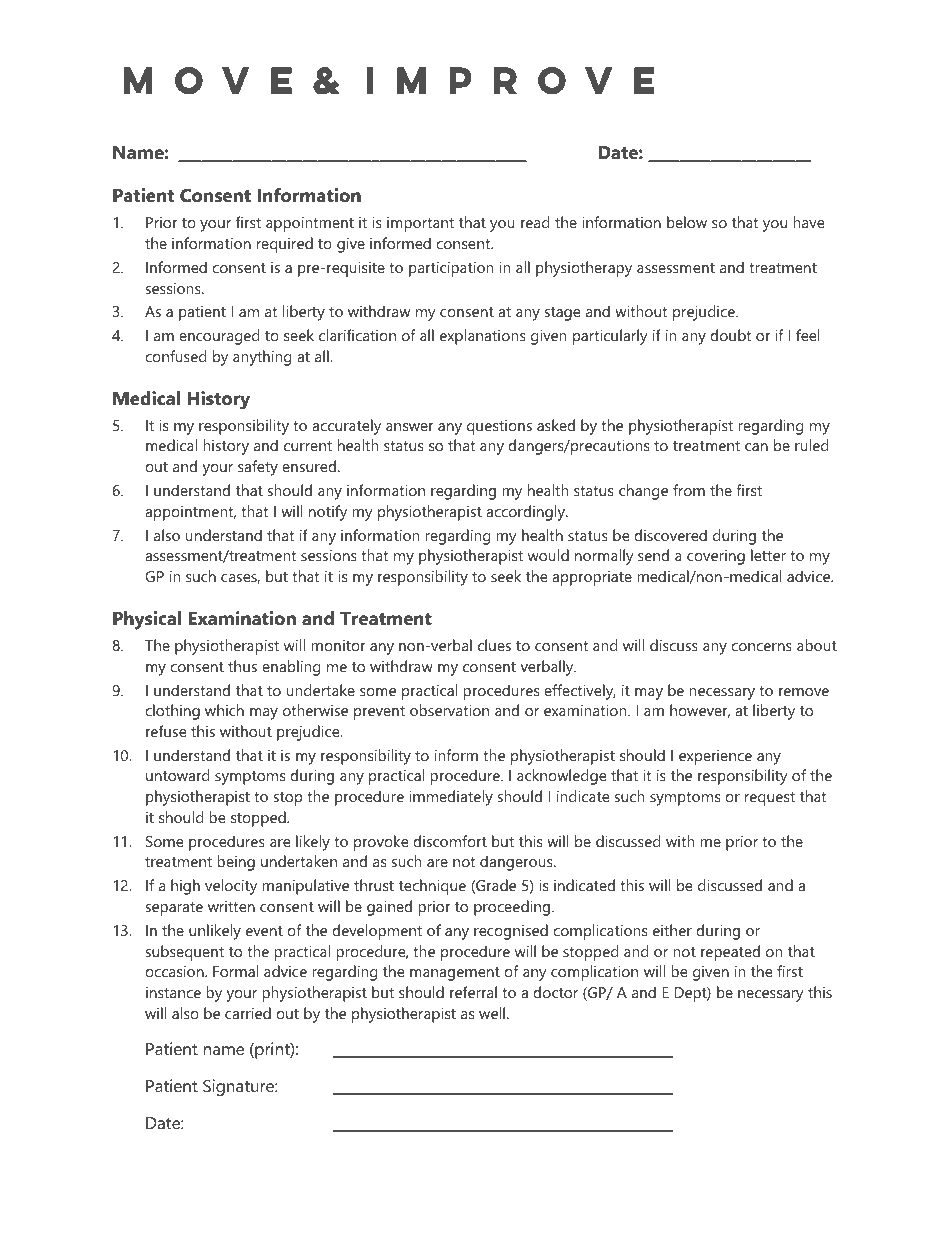  What do you see at coordinates (687, 222) in the page?
I see `below` at bounding box center [687, 222].
